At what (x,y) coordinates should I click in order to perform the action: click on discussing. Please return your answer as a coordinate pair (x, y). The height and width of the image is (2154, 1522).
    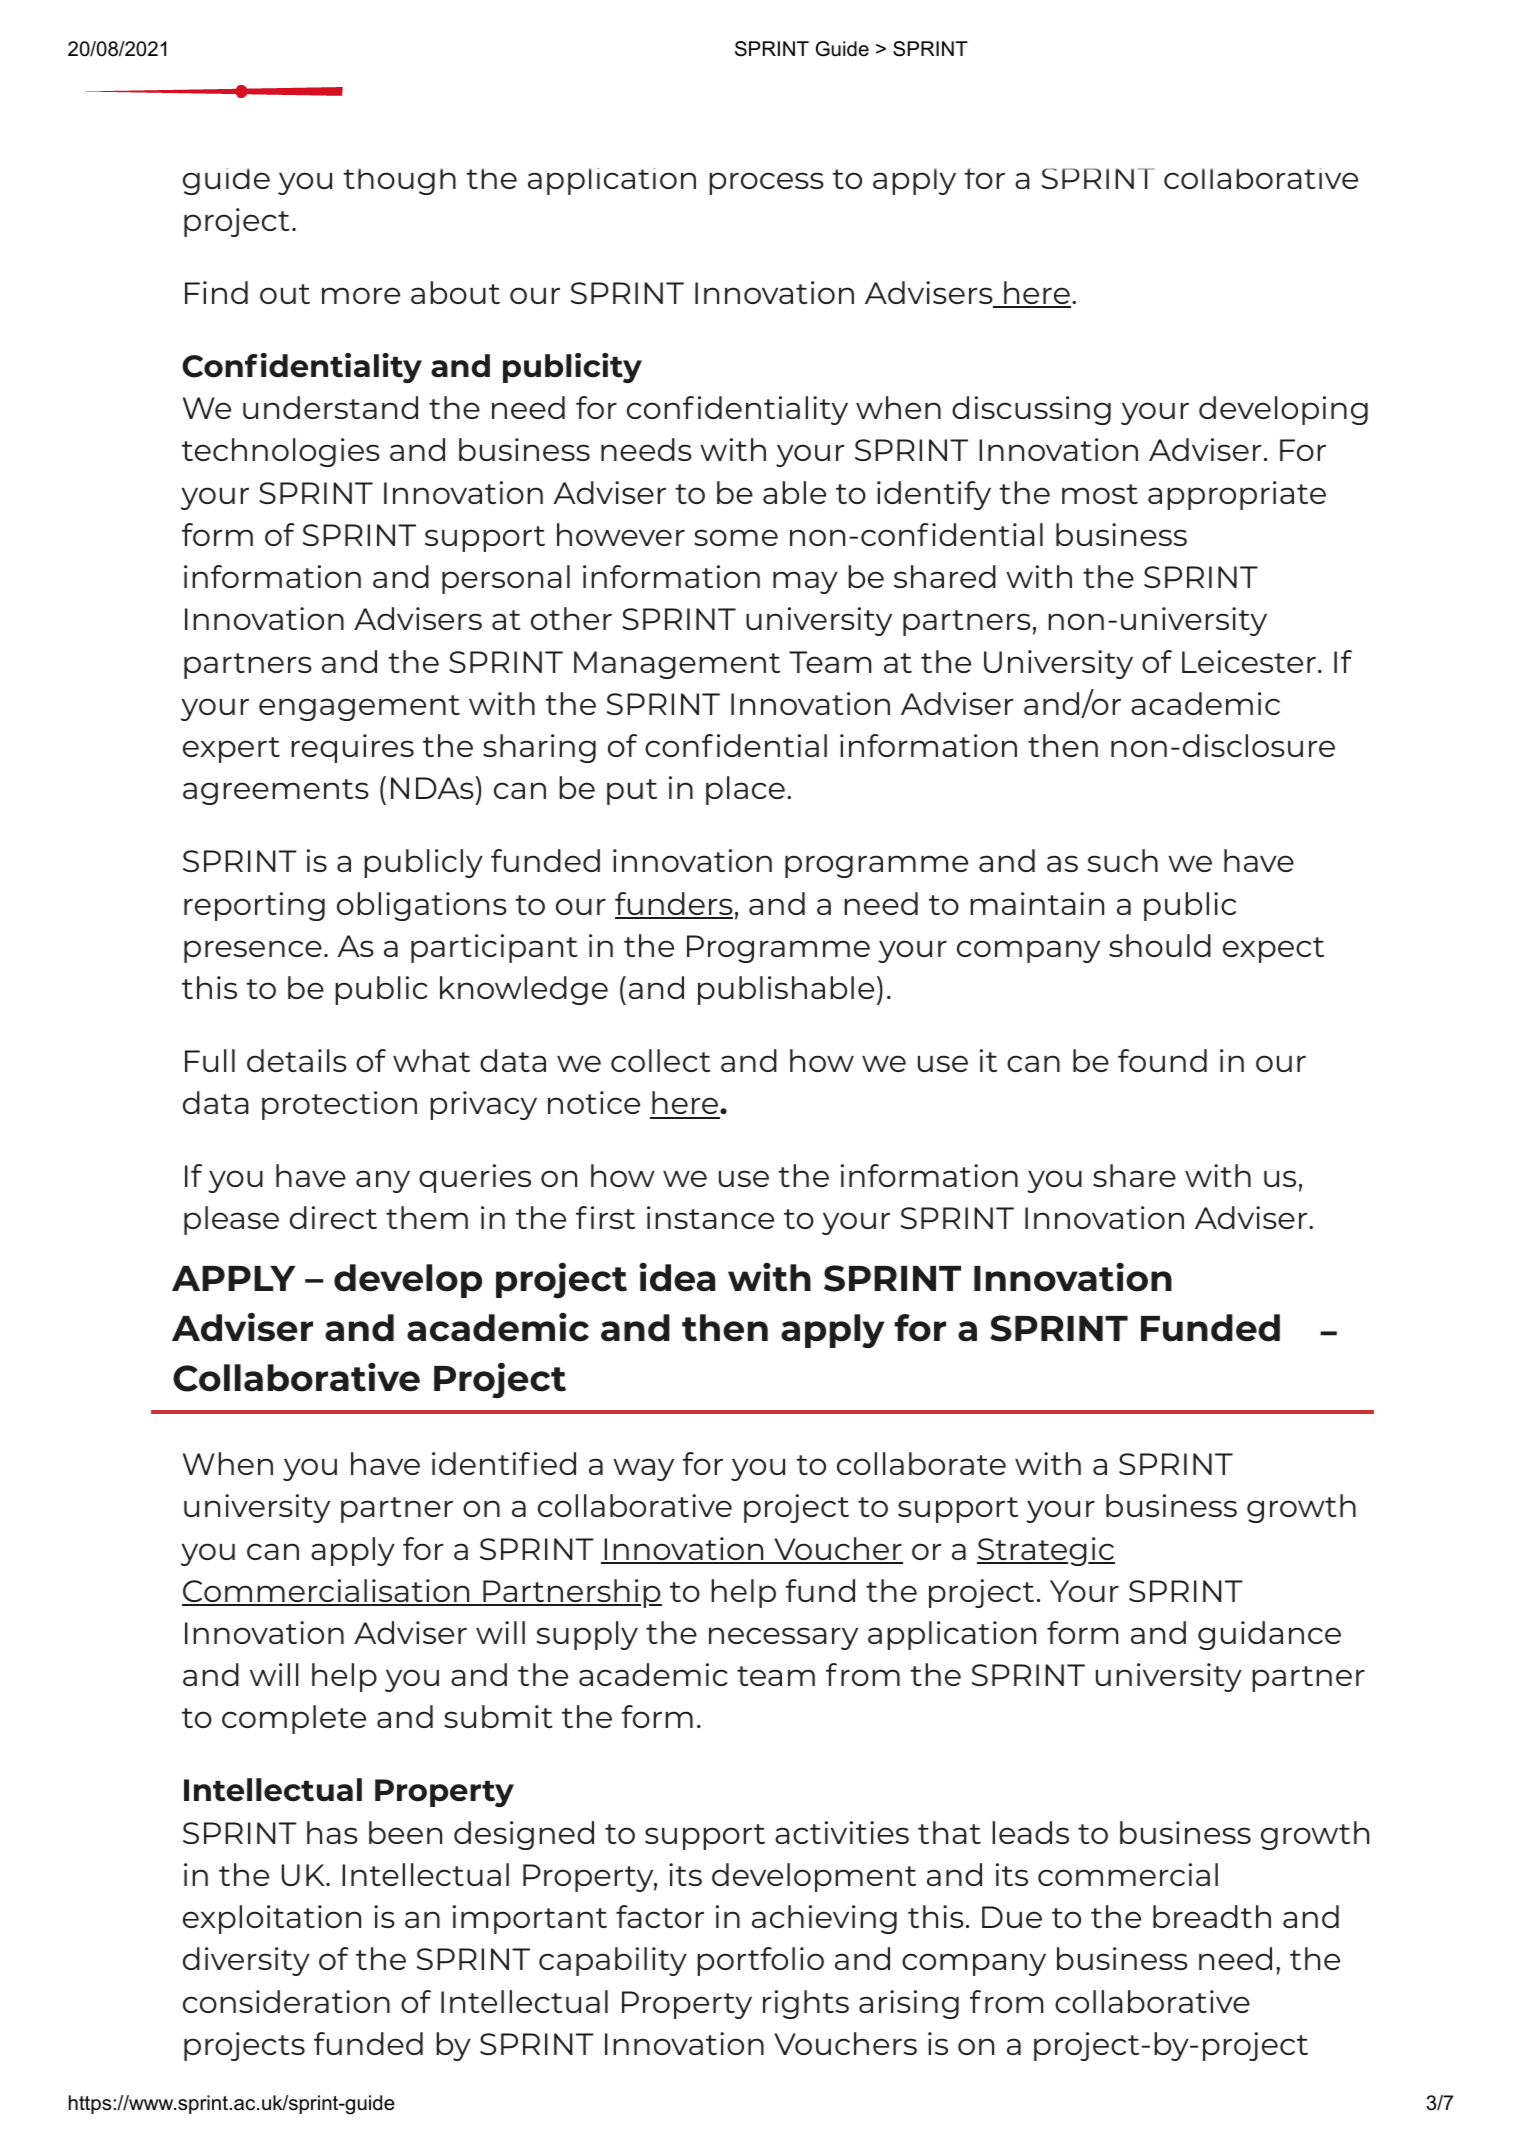
    Looking at the image, I should click on (1031, 410).
